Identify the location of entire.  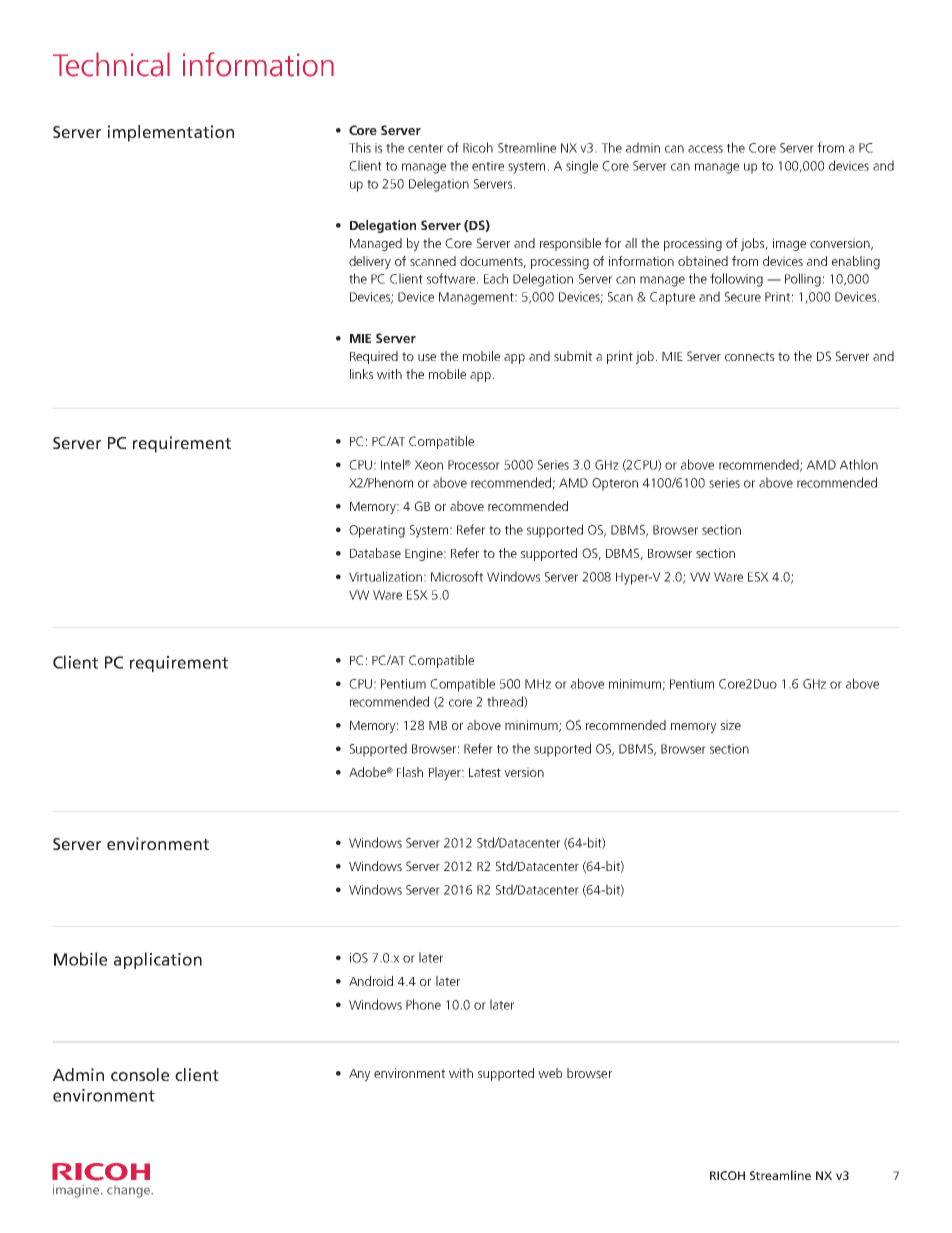
(488, 166).
